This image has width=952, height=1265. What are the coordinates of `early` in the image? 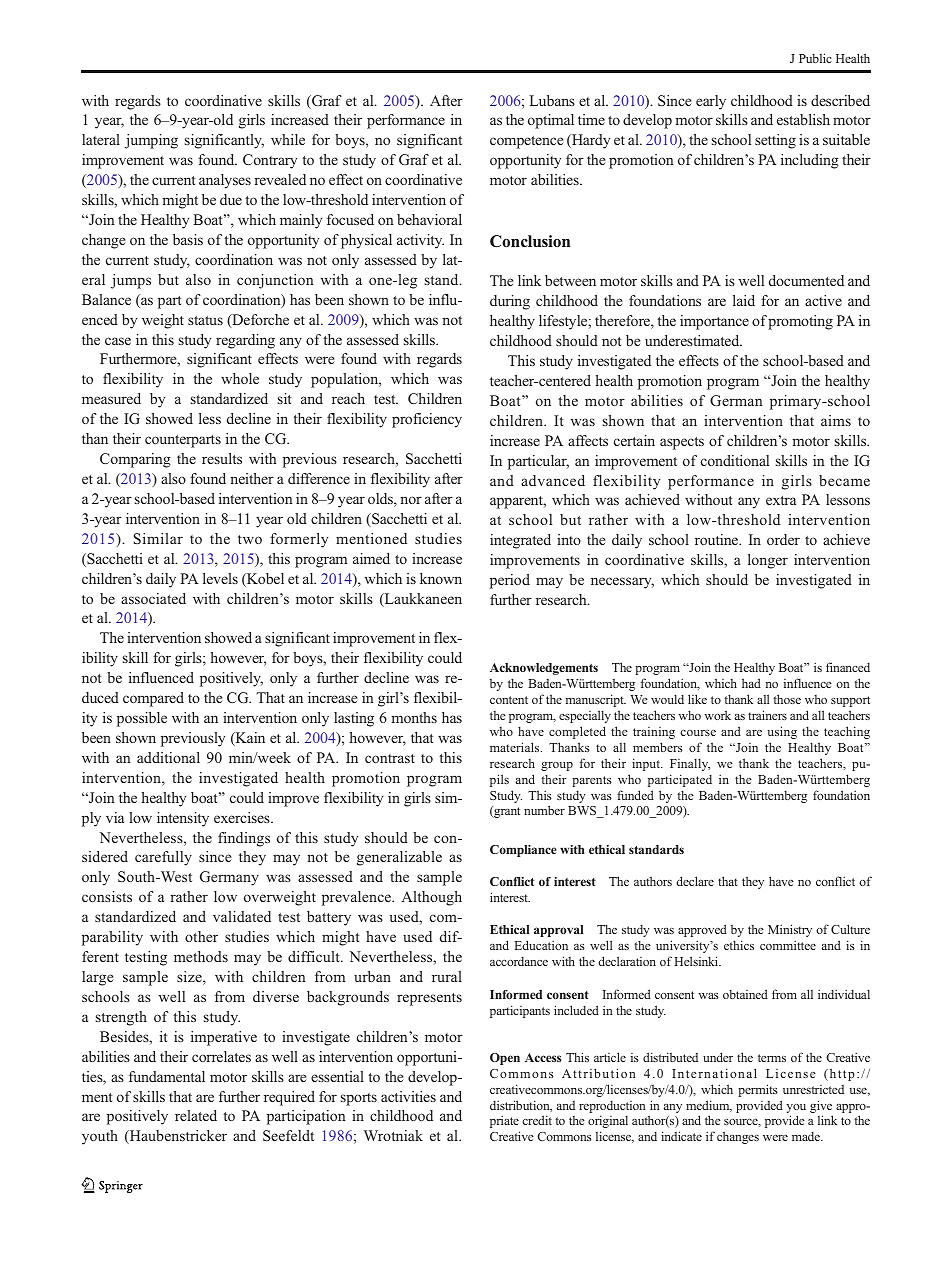 It's located at (711, 102).
